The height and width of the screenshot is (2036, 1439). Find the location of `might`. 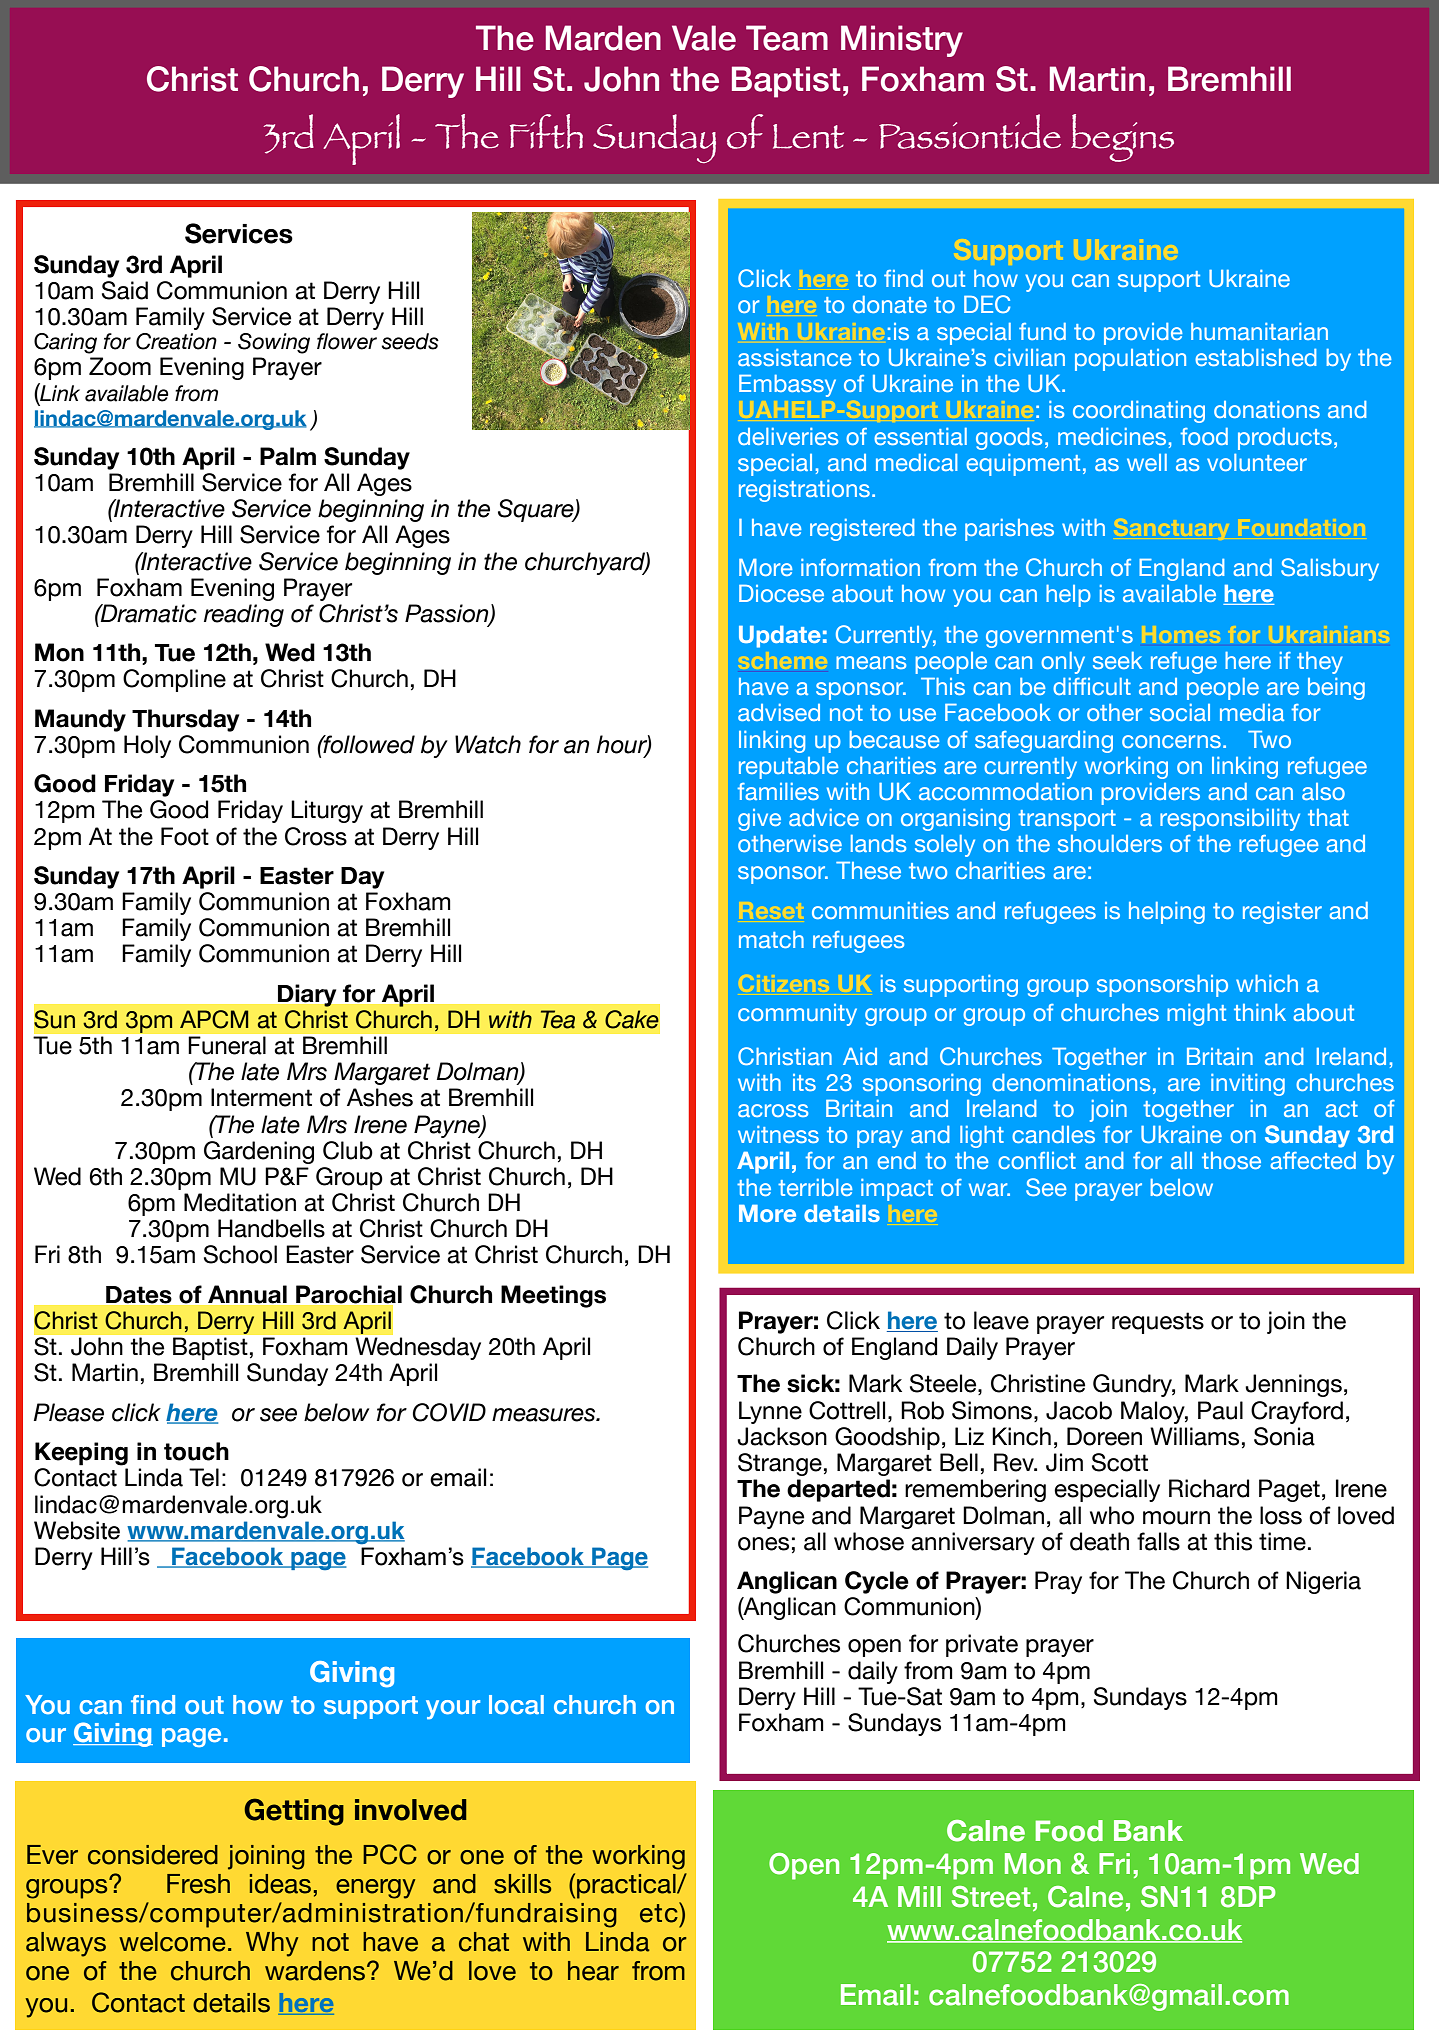

might is located at coordinates (1196, 1015).
